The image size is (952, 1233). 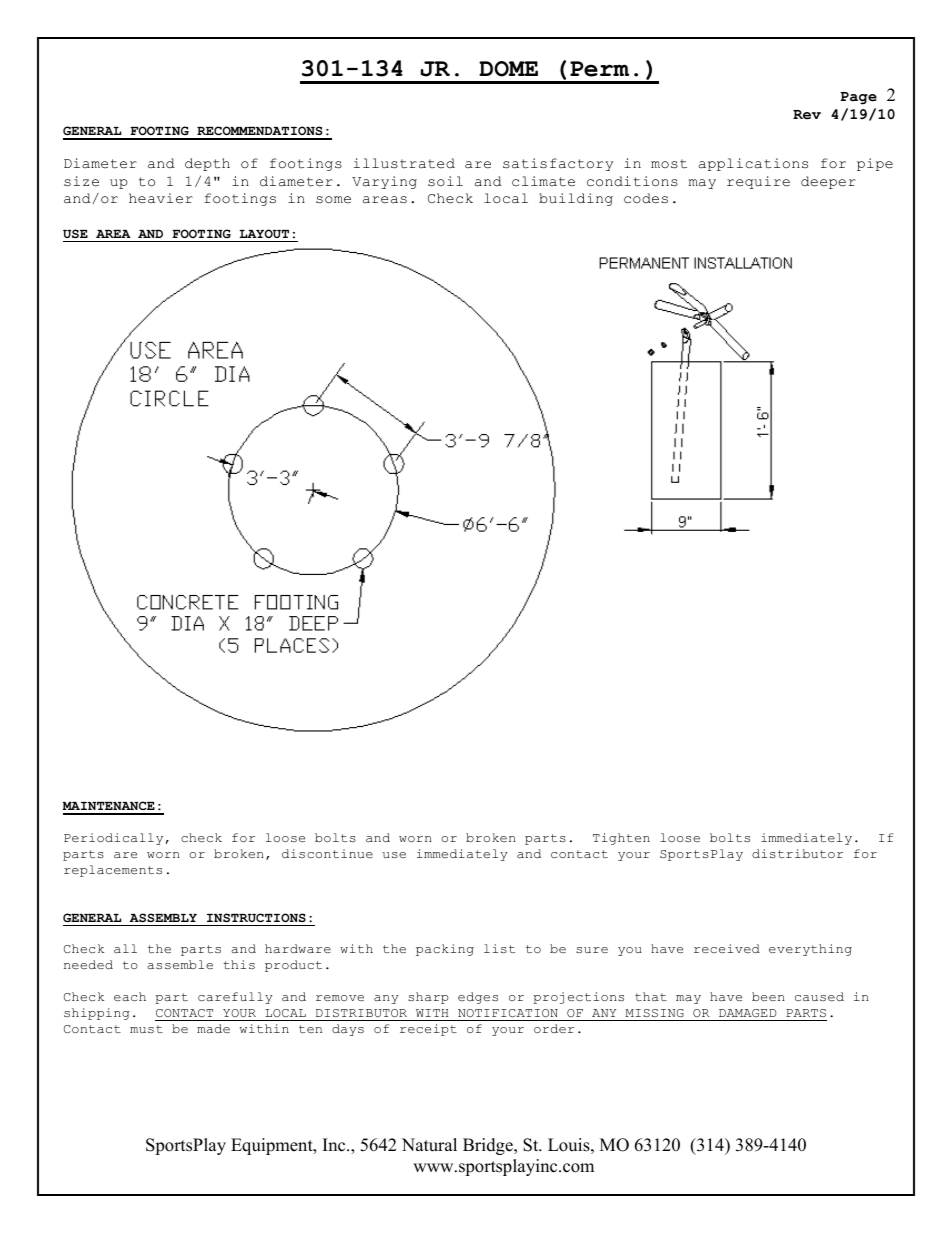 What do you see at coordinates (576, 199) in the image?
I see `building` at bounding box center [576, 199].
